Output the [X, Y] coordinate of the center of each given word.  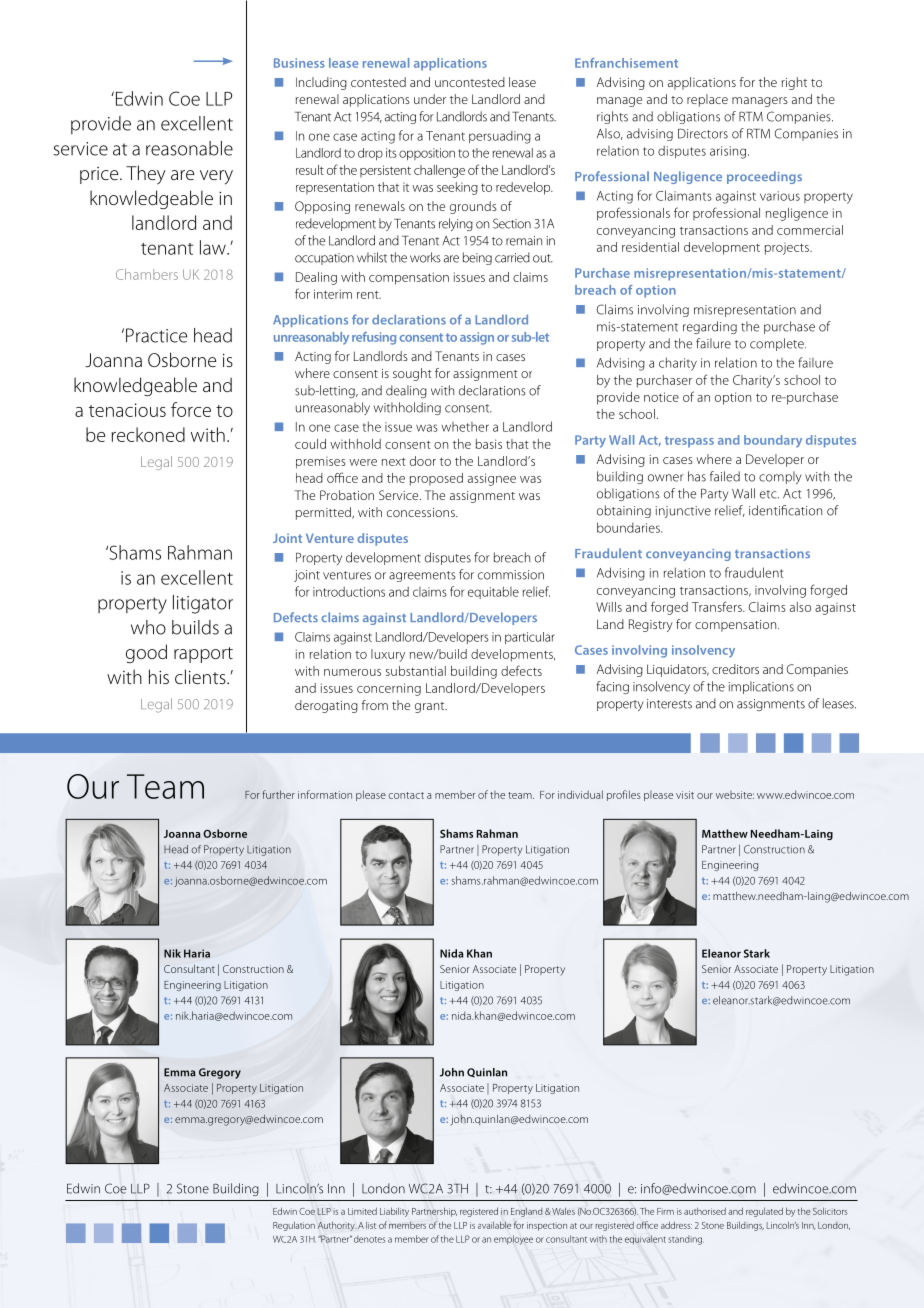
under [430, 99]
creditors [735, 669]
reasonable [189, 148]
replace [707, 100]
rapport [203, 655]
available [494, 1225]
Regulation [294, 1226]
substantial [416, 671]
